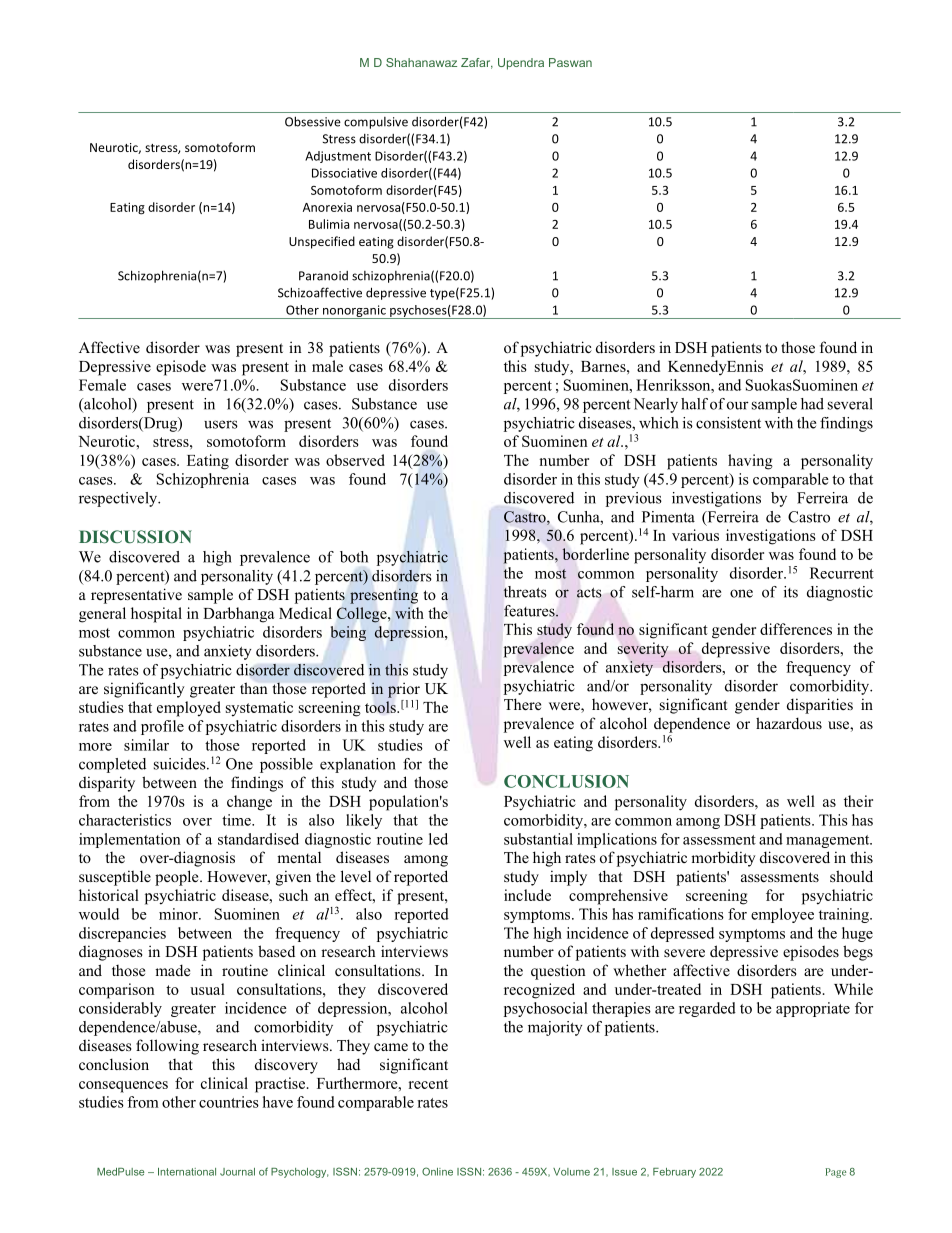  I want to click on International, so click(187, 1172).
